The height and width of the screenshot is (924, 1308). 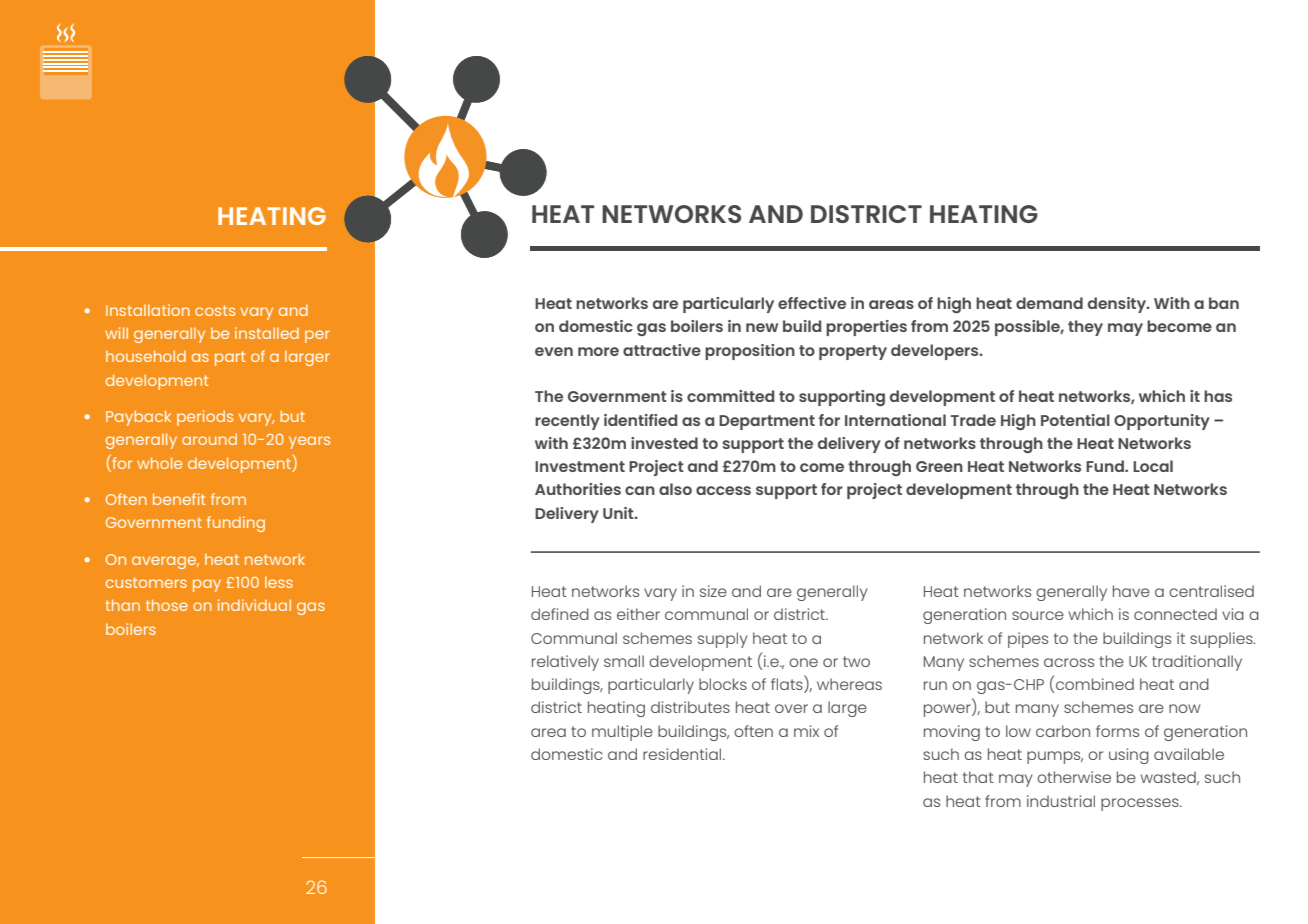 I want to click on multiple, so click(x=622, y=733).
